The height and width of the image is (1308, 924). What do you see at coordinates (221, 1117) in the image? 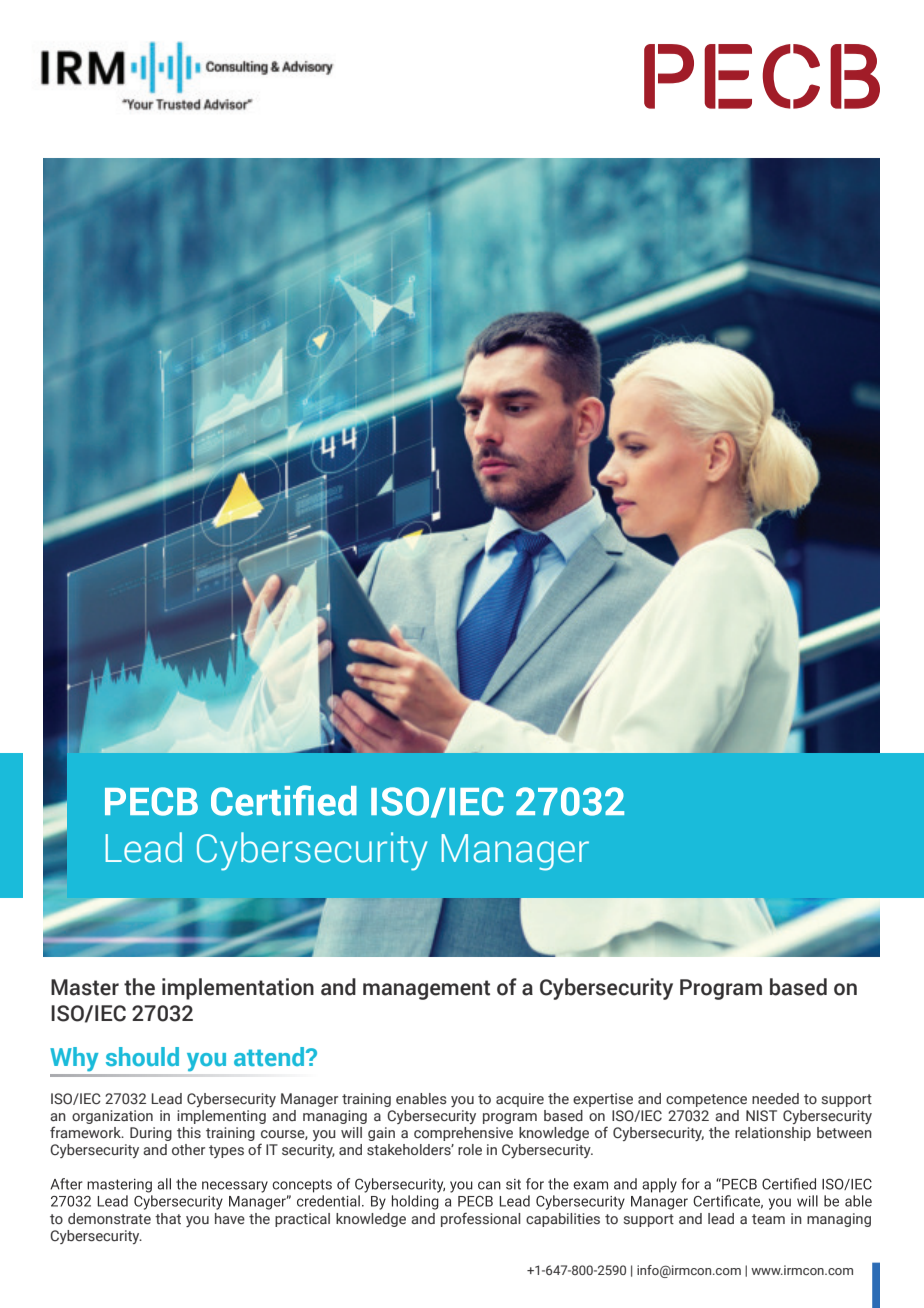
I see `implementing` at bounding box center [221, 1117].
